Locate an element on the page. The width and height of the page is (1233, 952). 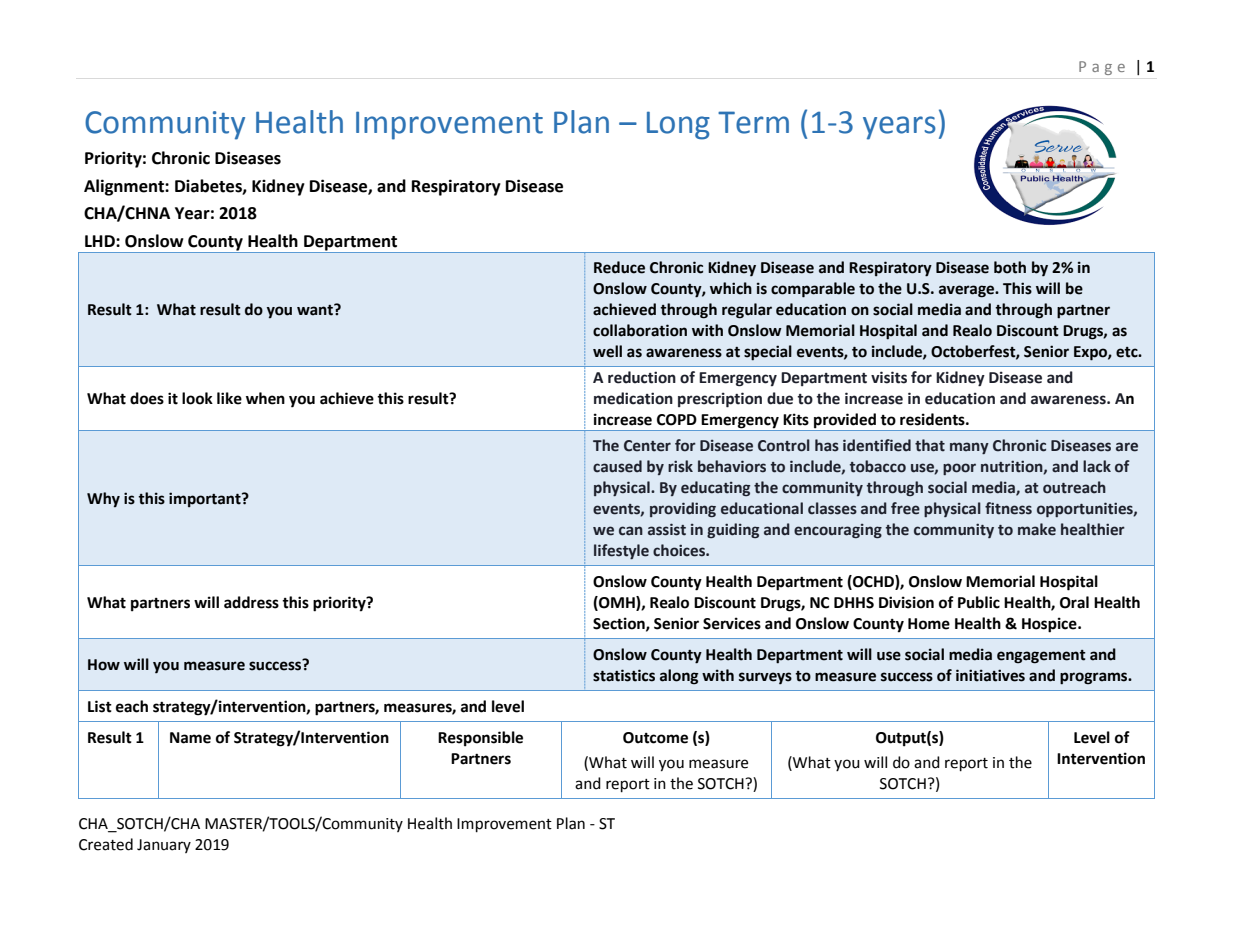
both is located at coordinates (1010, 267).
